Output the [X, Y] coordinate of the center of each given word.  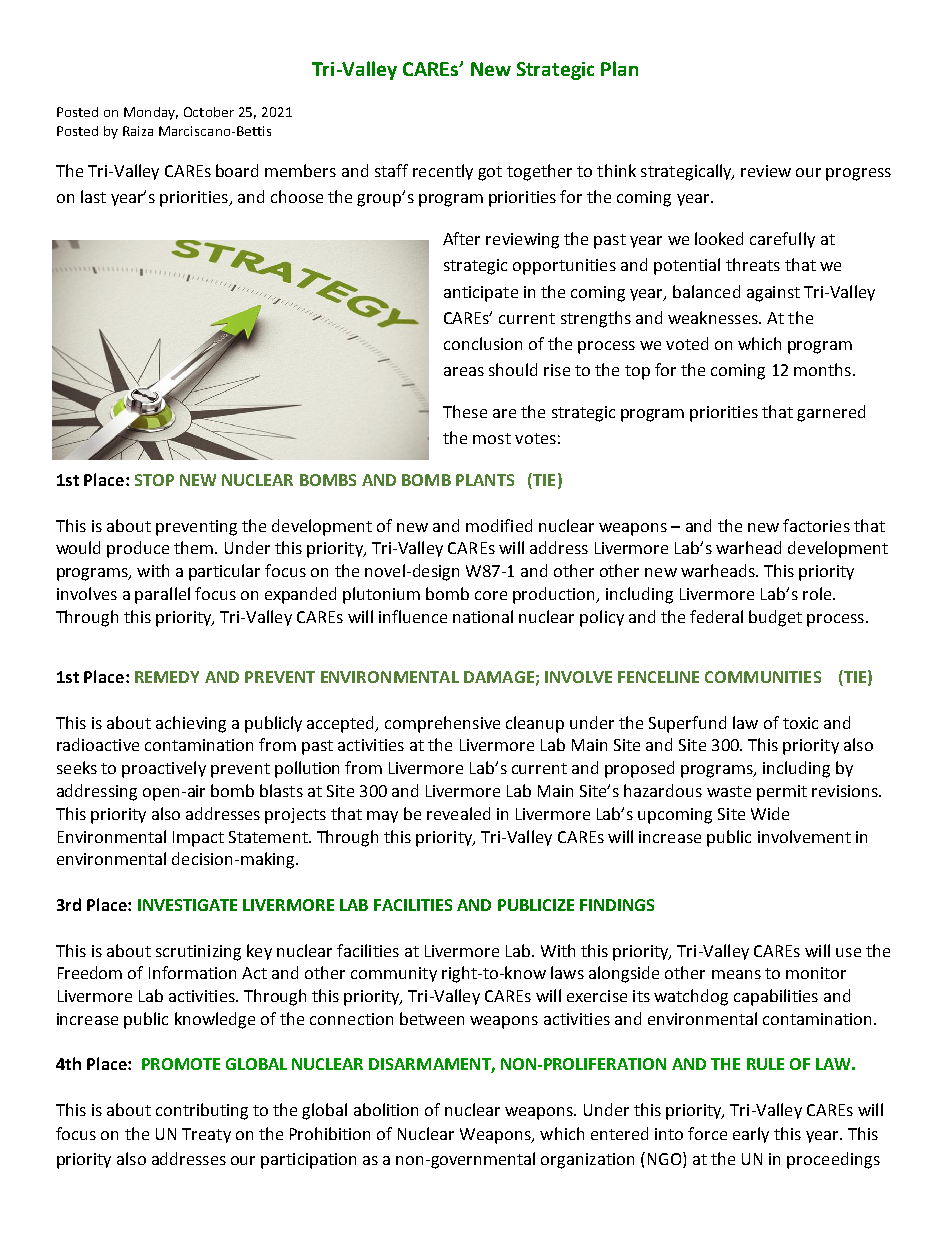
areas [464, 371]
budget [775, 618]
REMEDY [167, 677]
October [209, 112]
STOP [154, 480]
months [822, 369]
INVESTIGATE [187, 905]
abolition [386, 1109]
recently [443, 172]
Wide [770, 813]
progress [858, 174]
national [483, 616]
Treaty [206, 1135]
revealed [458, 813]
